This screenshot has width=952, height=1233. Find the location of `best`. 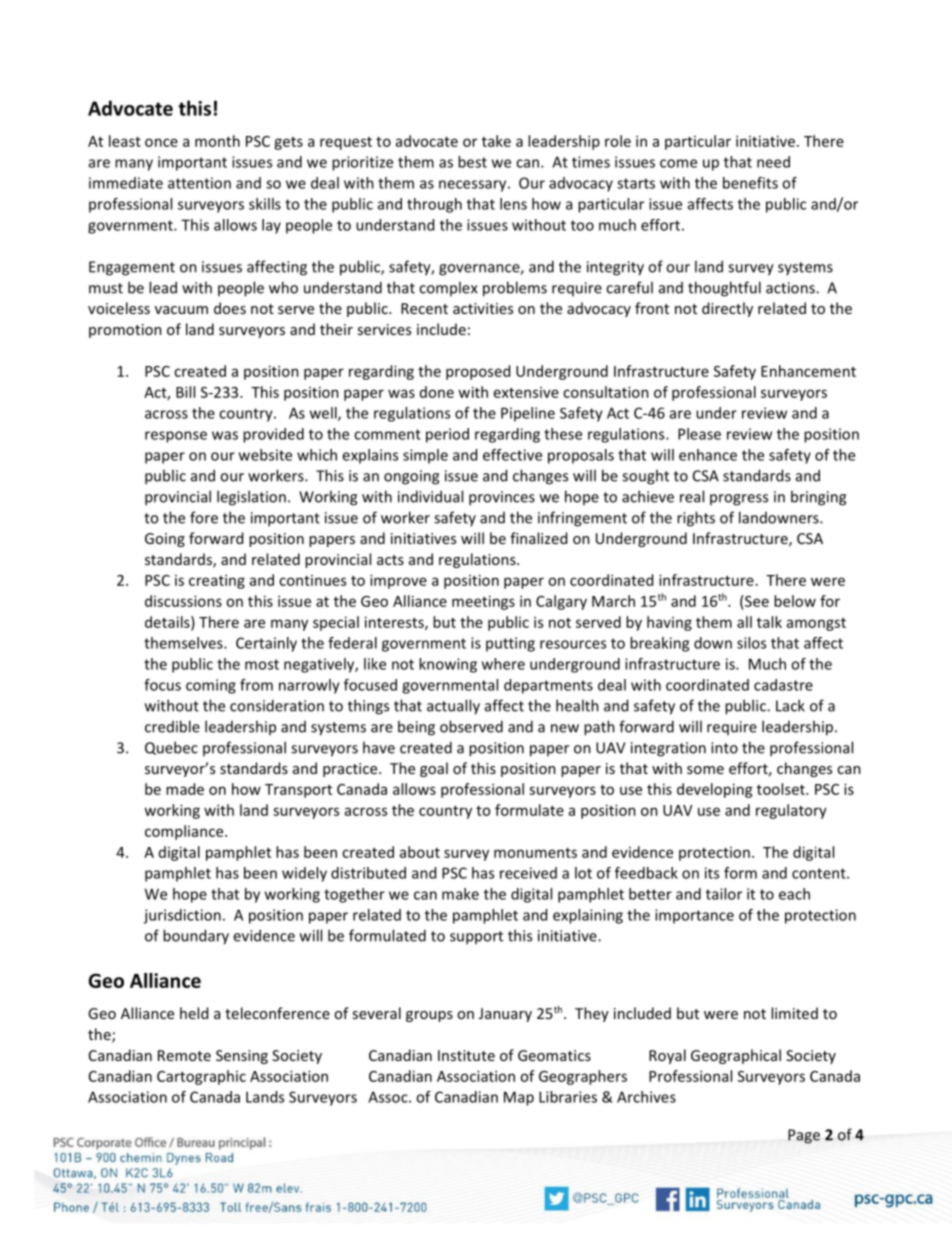

best is located at coordinates (472, 162).
